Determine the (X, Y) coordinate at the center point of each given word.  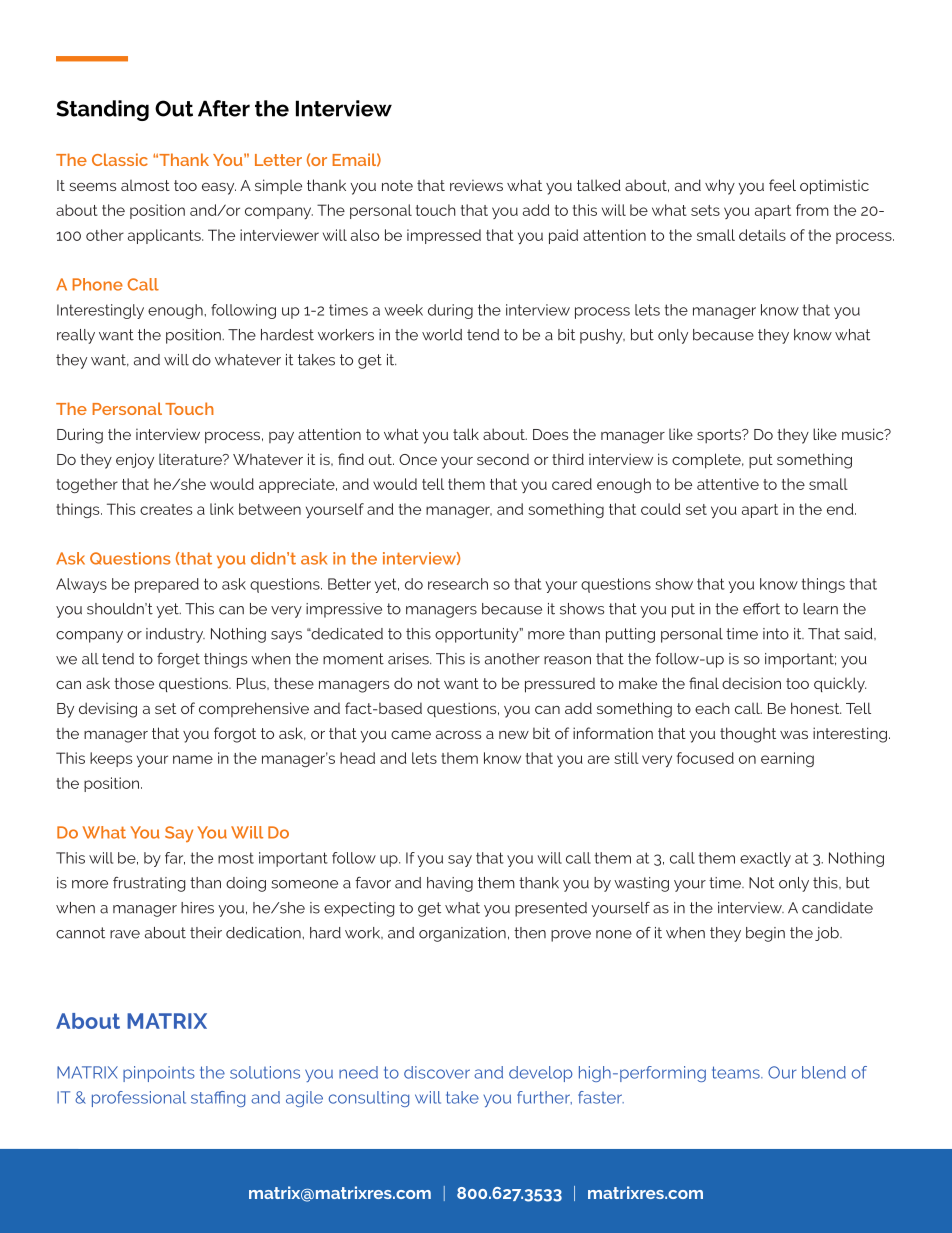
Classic (120, 159)
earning (787, 759)
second (503, 459)
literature (191, 459)
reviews (476, 185)
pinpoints (159, 1074)
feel (782, 185)
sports (720, 436)
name (193, 759)
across (458, 734)
